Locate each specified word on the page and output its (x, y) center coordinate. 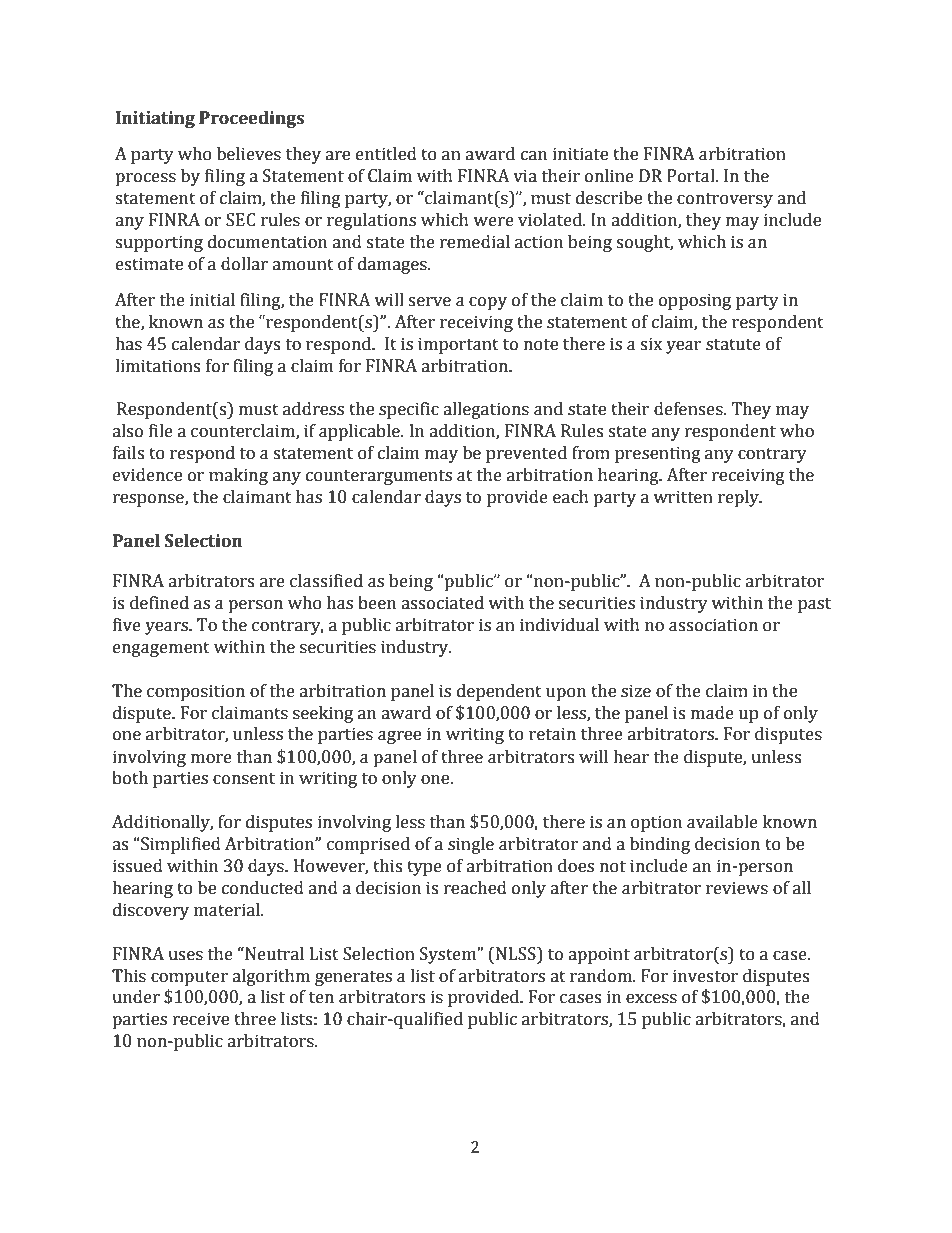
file (161, 431)
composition (196, 692)
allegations (486, 410)
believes (249, 154)
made (712, 713)
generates (353, 978)
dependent (499, 692)
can (534, 156)
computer (189, 978)
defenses (689, 409)
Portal (692, 176)
